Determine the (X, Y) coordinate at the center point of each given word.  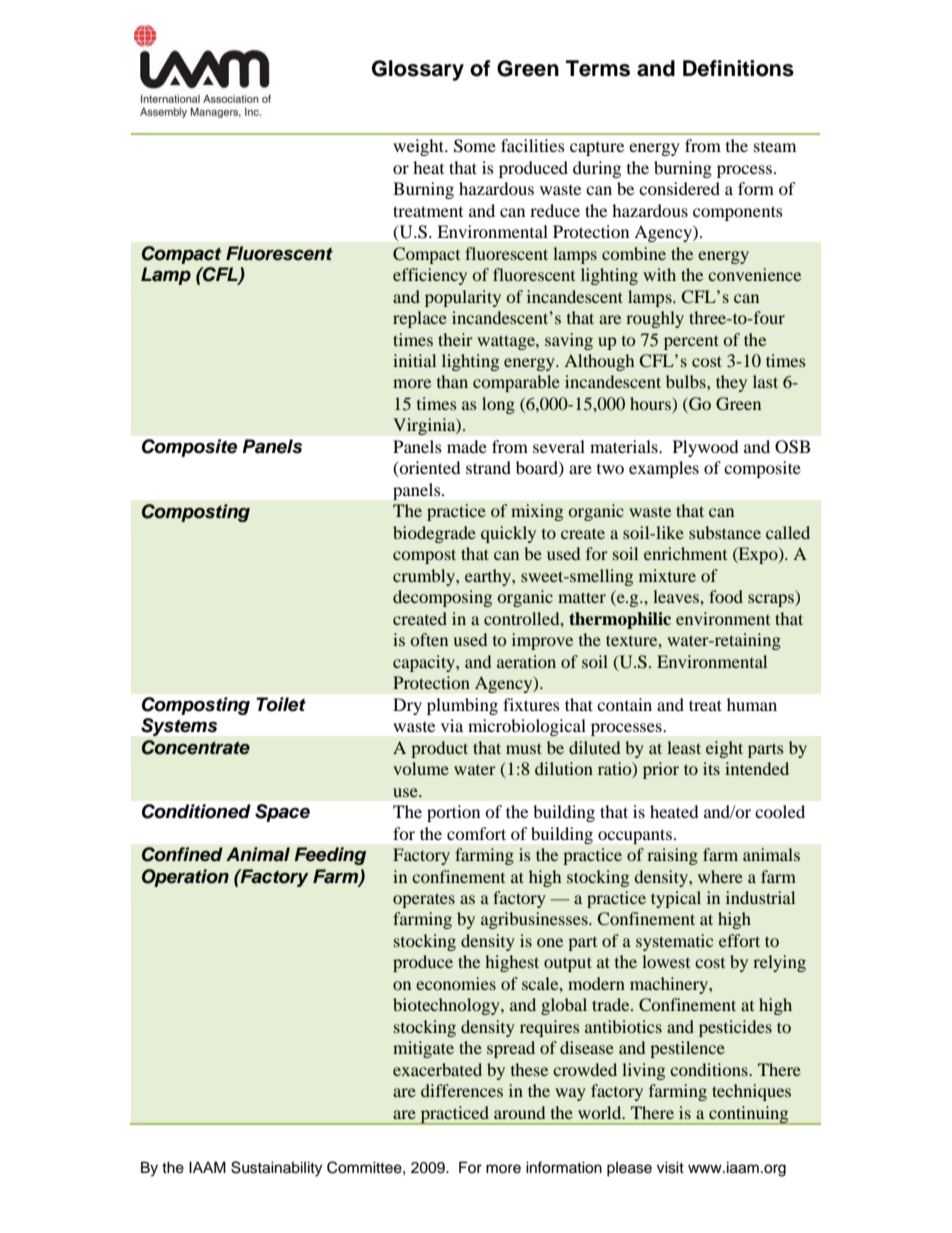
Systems (179, 727)
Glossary (418, 70)
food (726, 596)
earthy (489, 577)
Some (475, 146)
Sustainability (276, 1169)
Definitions (738, 68)
